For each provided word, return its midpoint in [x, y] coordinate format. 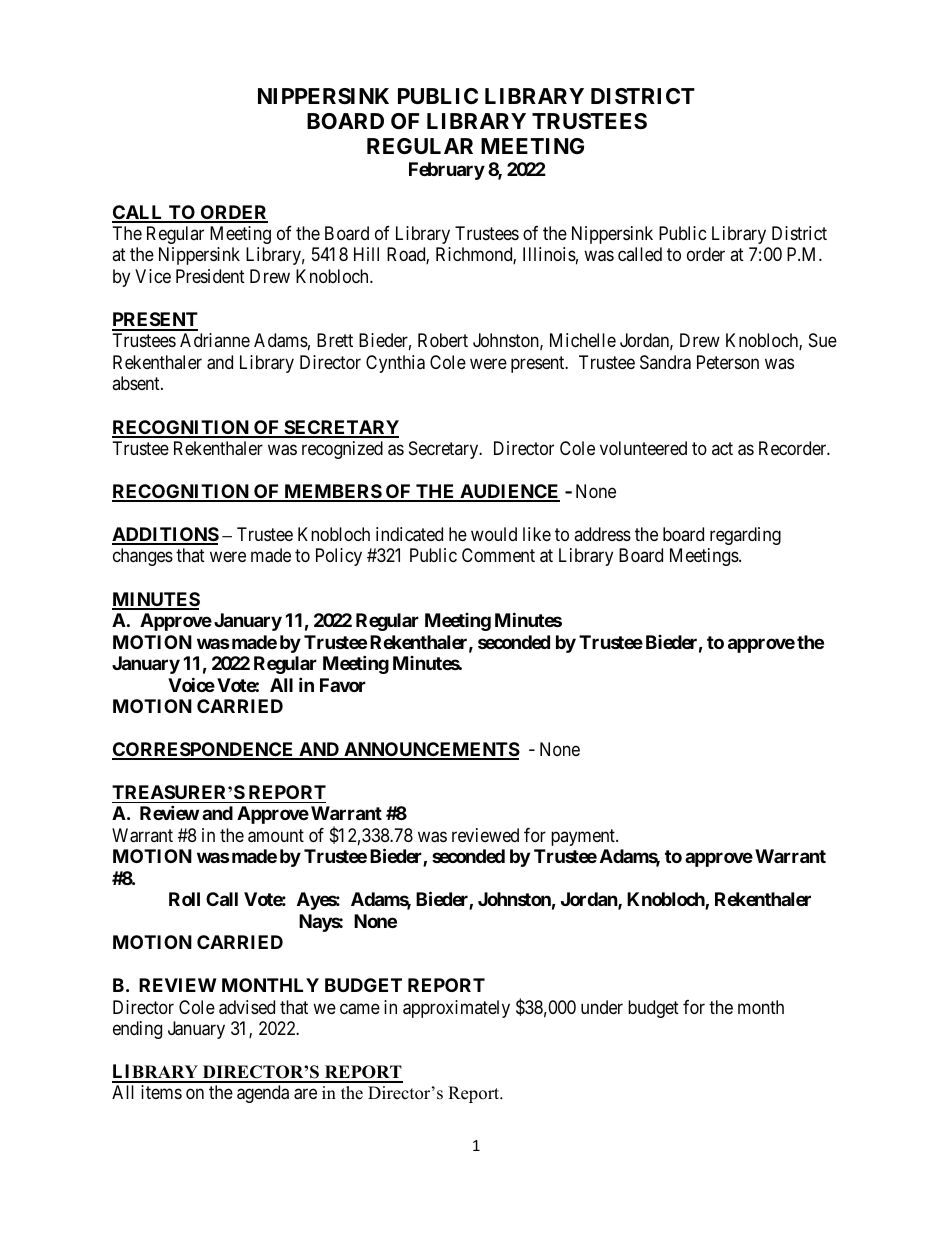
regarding [745, 536]
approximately [456, 1009]
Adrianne [215, 340]
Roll [184, 899]
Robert [443, 340]
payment [584, 837]
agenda [263, 1094]
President [210, 276]
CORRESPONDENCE [204, 750]
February [447, 171]
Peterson [728, 362]
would [494, 534]
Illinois [549, 254]
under [602, 1007]
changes [143, 557]
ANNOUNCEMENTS [431, 750]
